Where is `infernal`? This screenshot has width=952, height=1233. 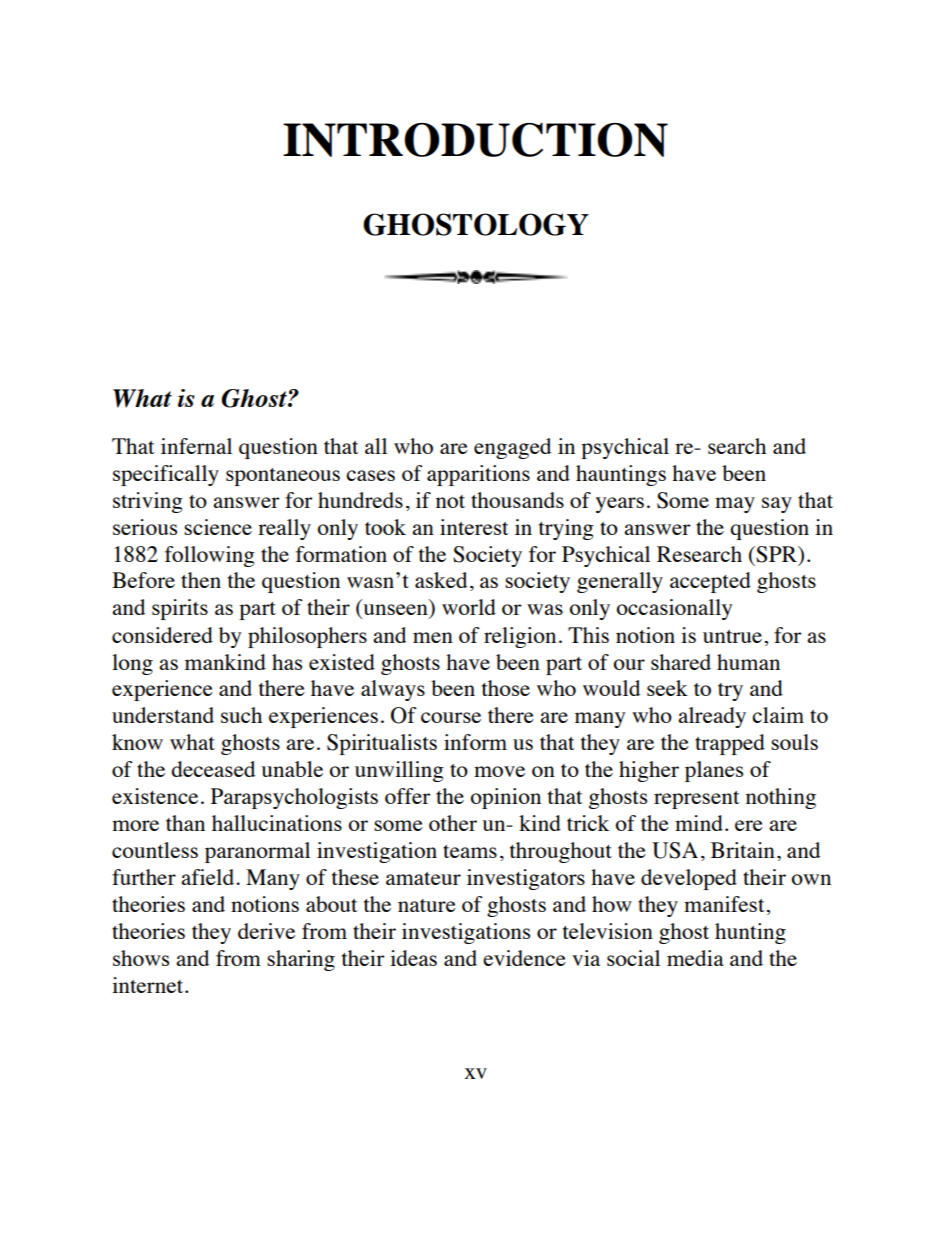
infernal is located at coordinates (196, 446).
